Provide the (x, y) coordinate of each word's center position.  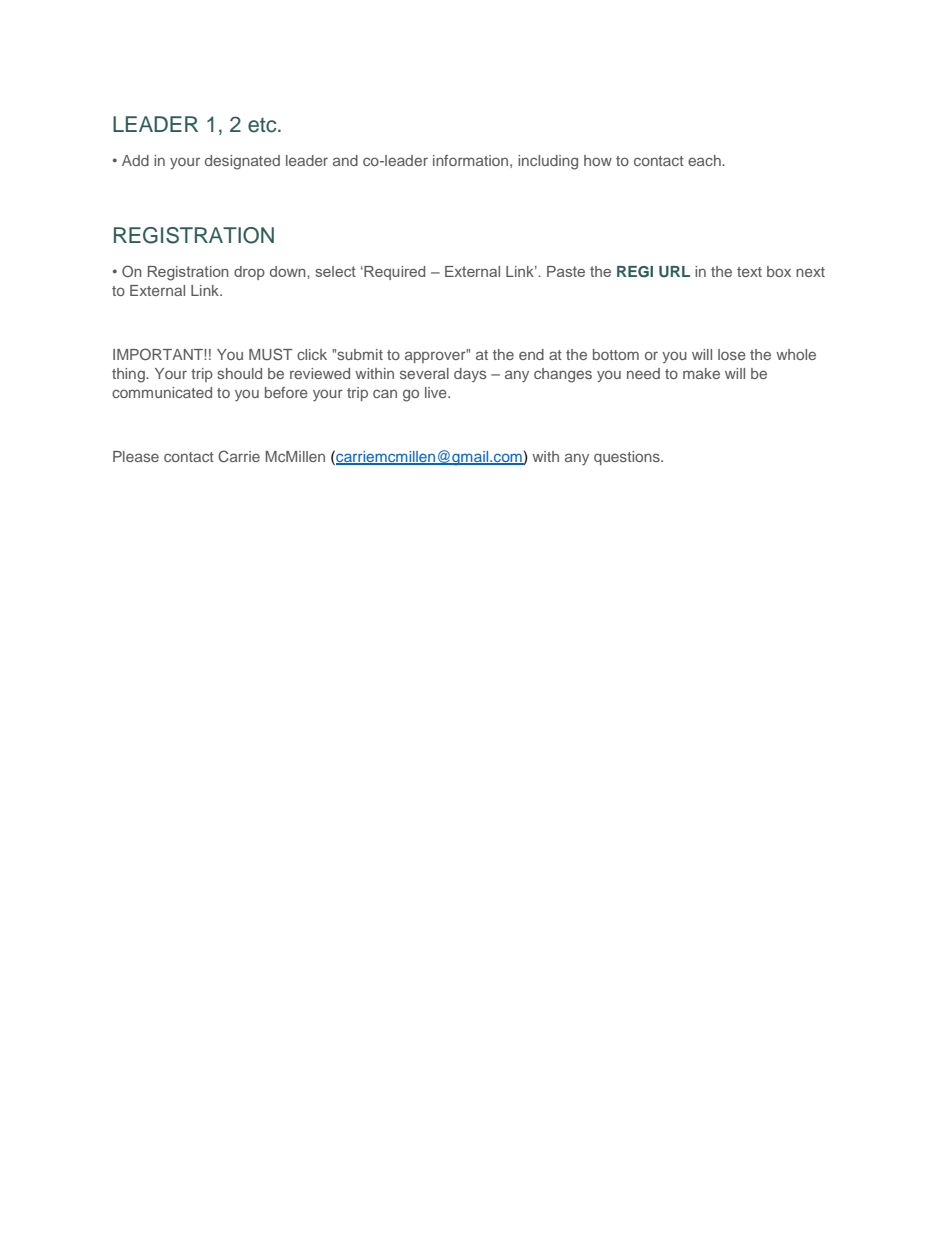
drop (249, 273)
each (705, 160)
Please (136, 456)
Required (393, 273)
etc (263, 125)
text (749, 272)
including (548, 162)
